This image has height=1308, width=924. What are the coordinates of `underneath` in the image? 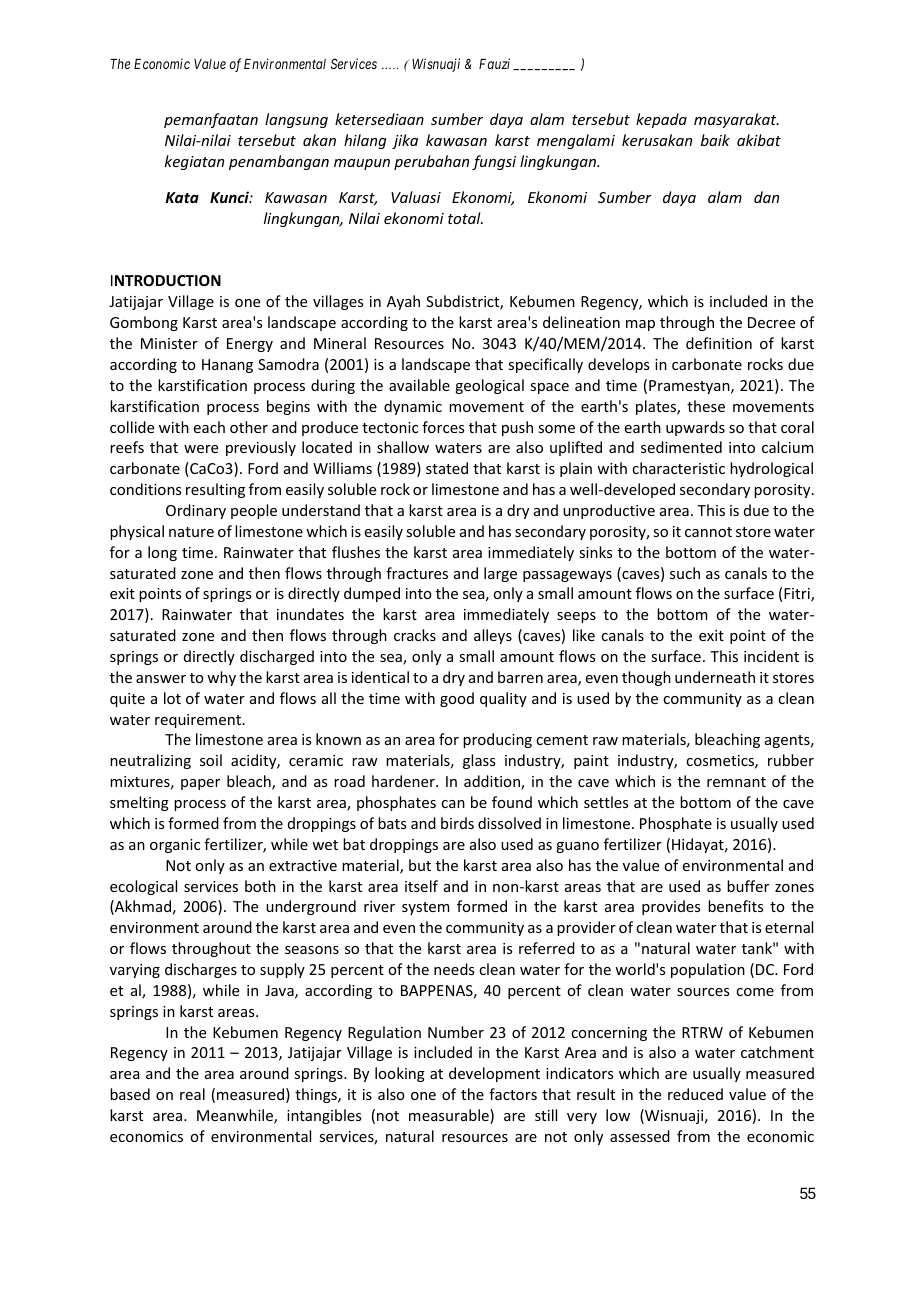 It's located at (715, 677).
